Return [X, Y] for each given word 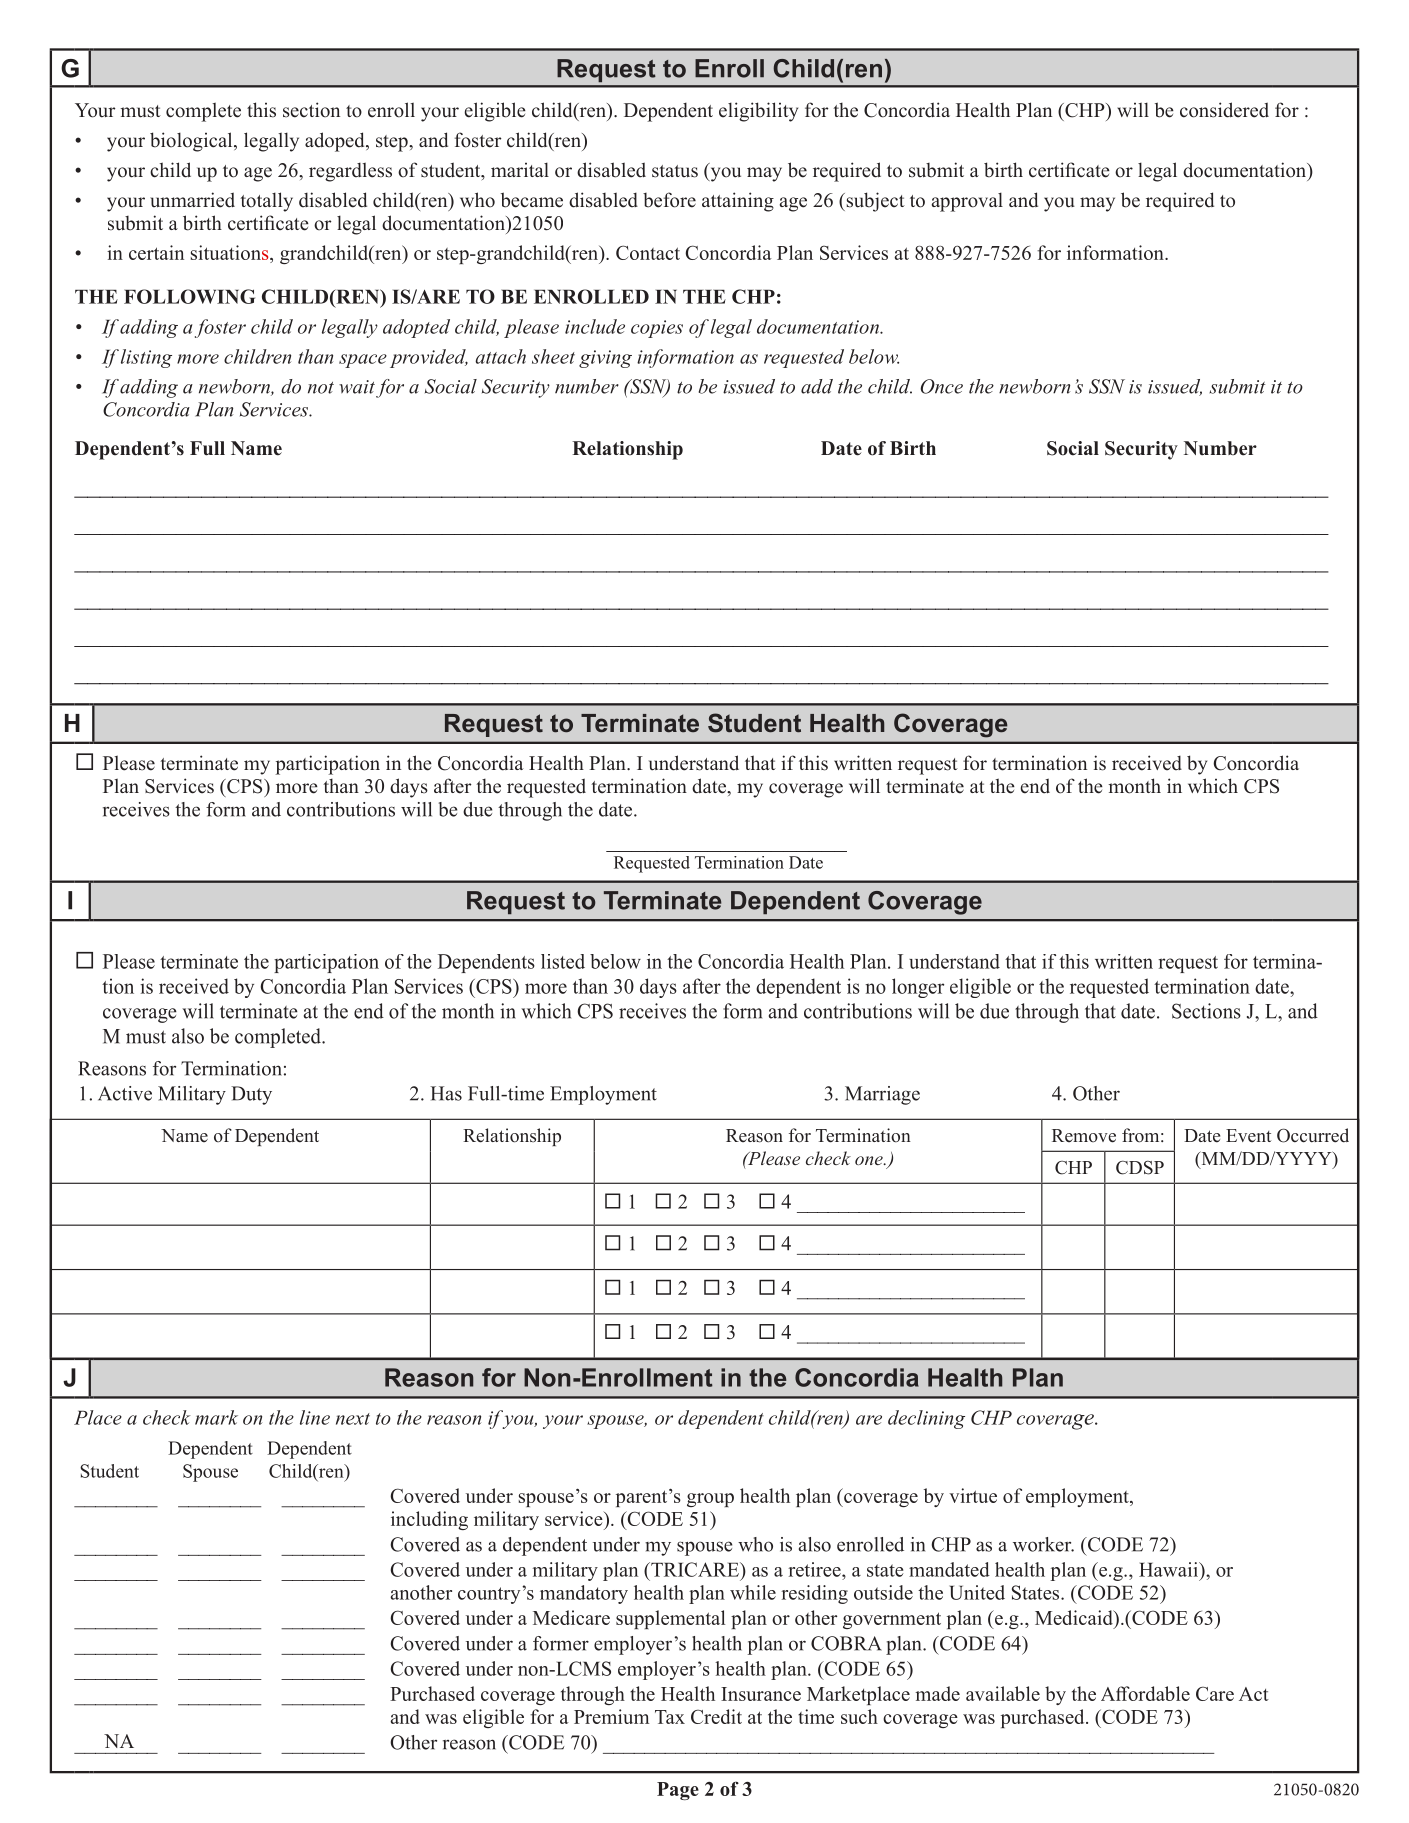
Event [1248, 1135]
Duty [251, 1095]
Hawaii [1169, 1569]
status [675, 171]
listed [563, 961]
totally [266, 202]
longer [918, 988]
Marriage [882, 1095]
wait [357, 387]
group [710, 1500]
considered [1224, 110]
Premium [611, 1716]
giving [605, 359]
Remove [1084, 1136]
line [315, 1417]
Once [941, 386]
